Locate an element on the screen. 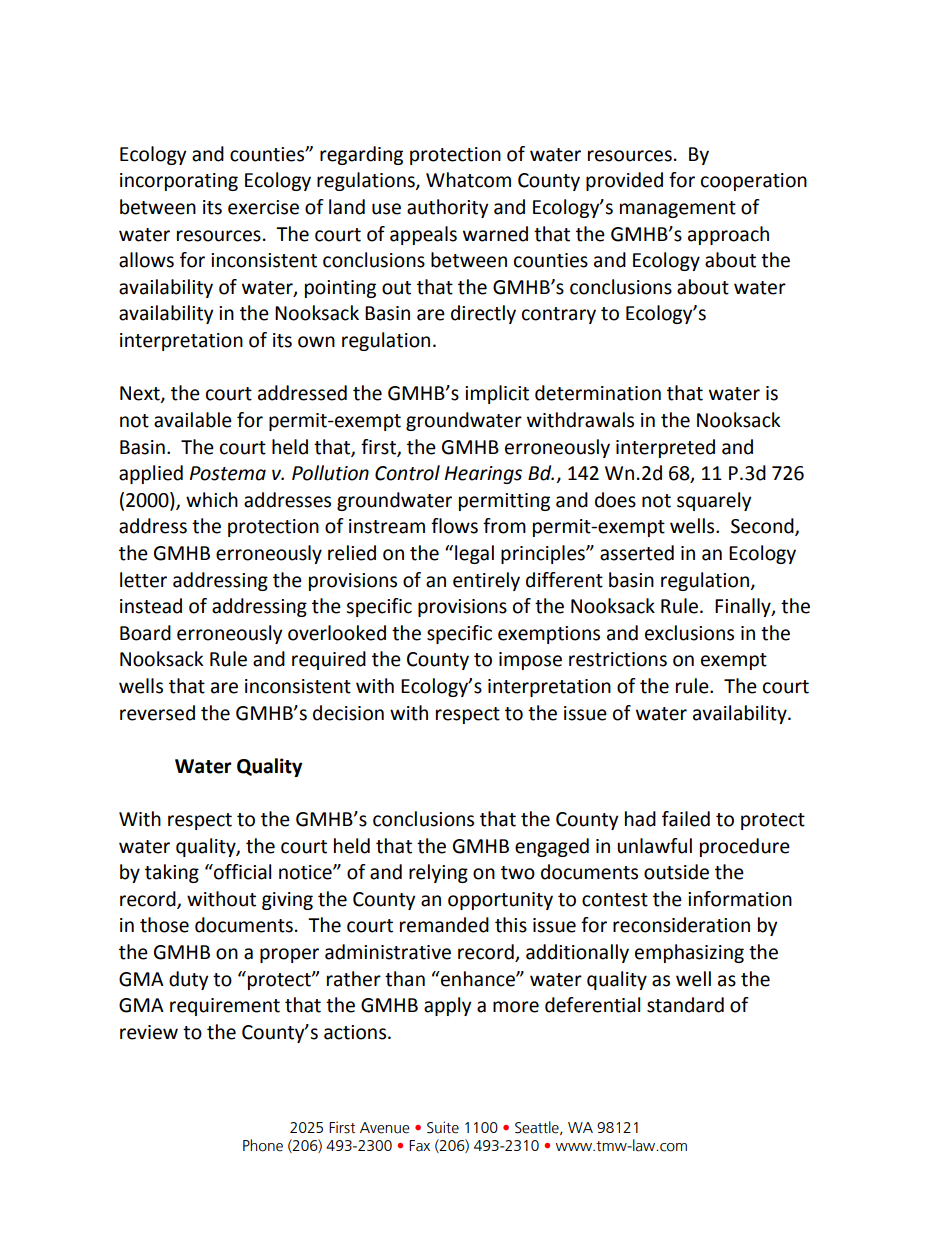 The width and height of the screenshot is (952, 1233). authority is located at coordinates (448, 208).
